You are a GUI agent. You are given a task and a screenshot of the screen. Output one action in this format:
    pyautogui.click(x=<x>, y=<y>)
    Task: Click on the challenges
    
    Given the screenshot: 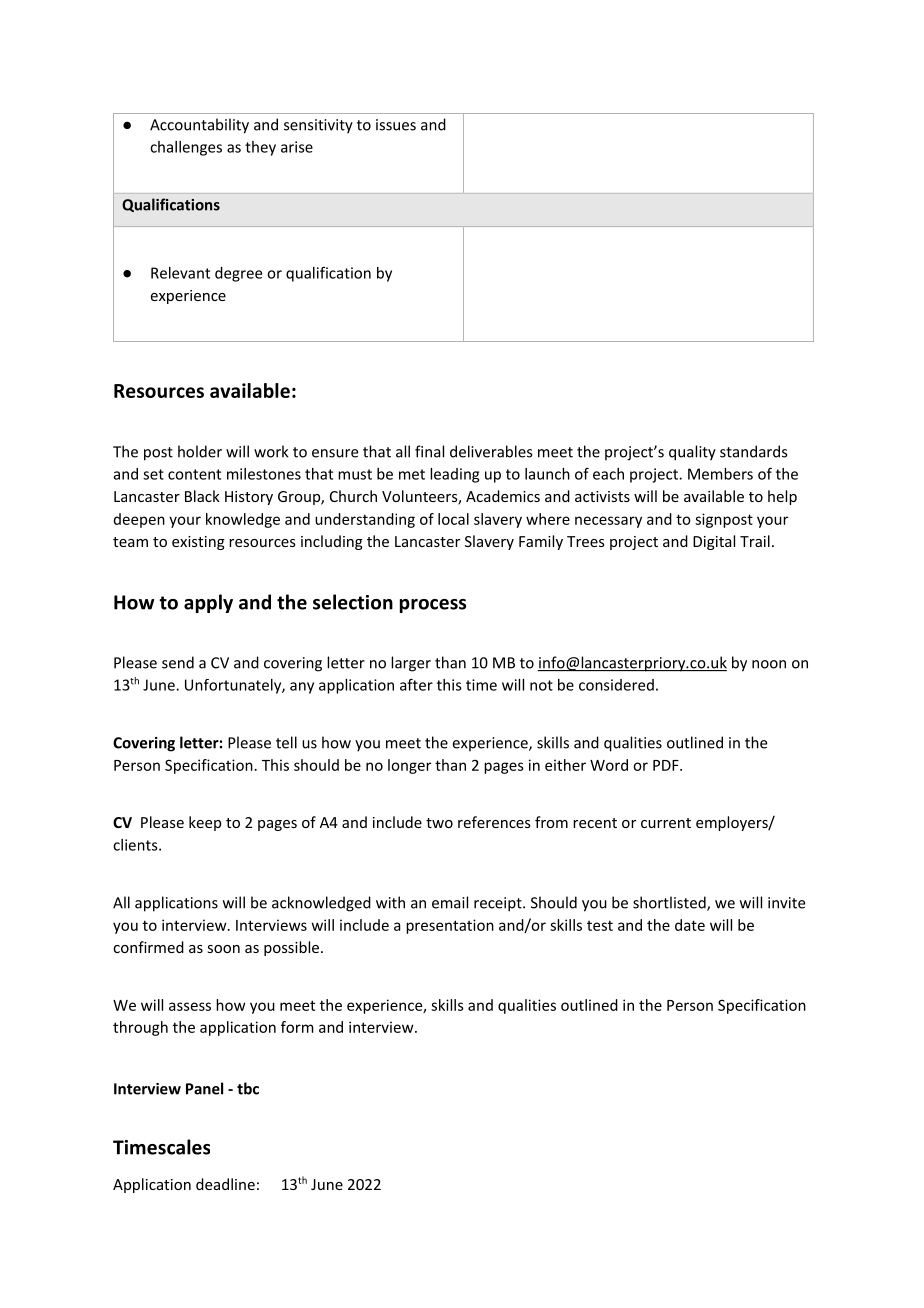 What is the action you would take?
    pyautogui.click(x=186, y=148)
